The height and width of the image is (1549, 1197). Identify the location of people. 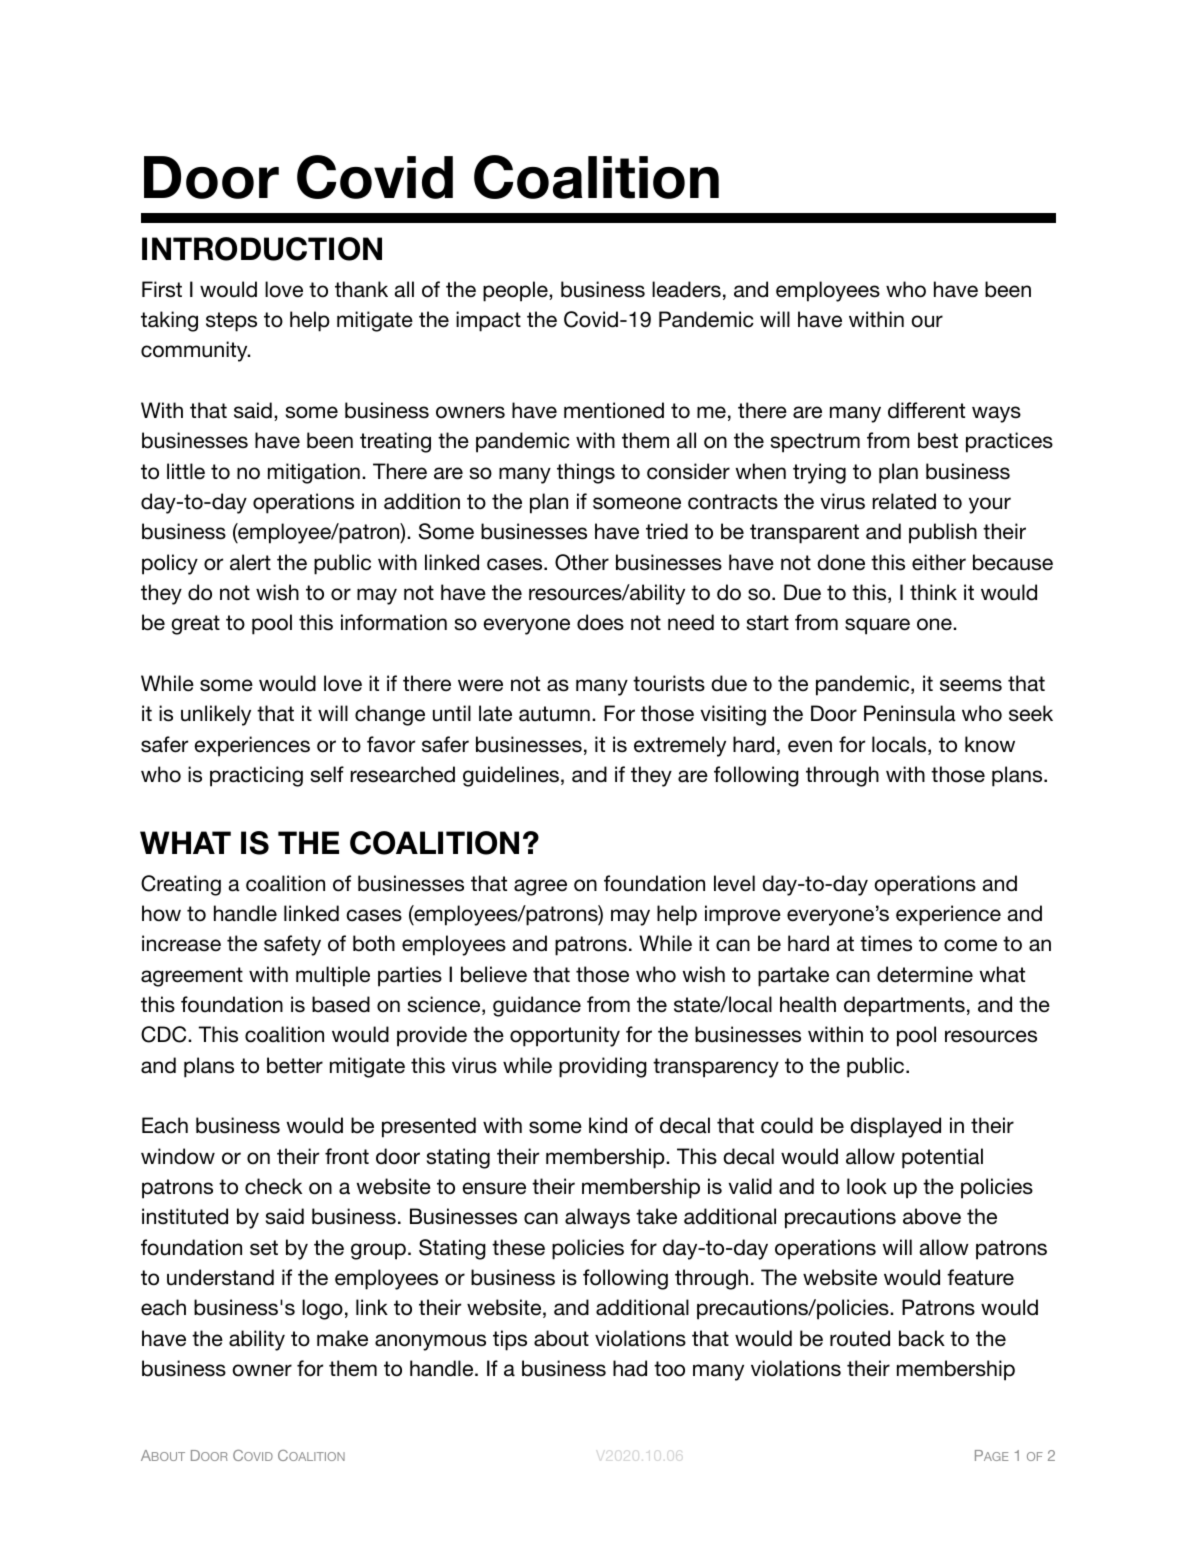
(516, 291).
